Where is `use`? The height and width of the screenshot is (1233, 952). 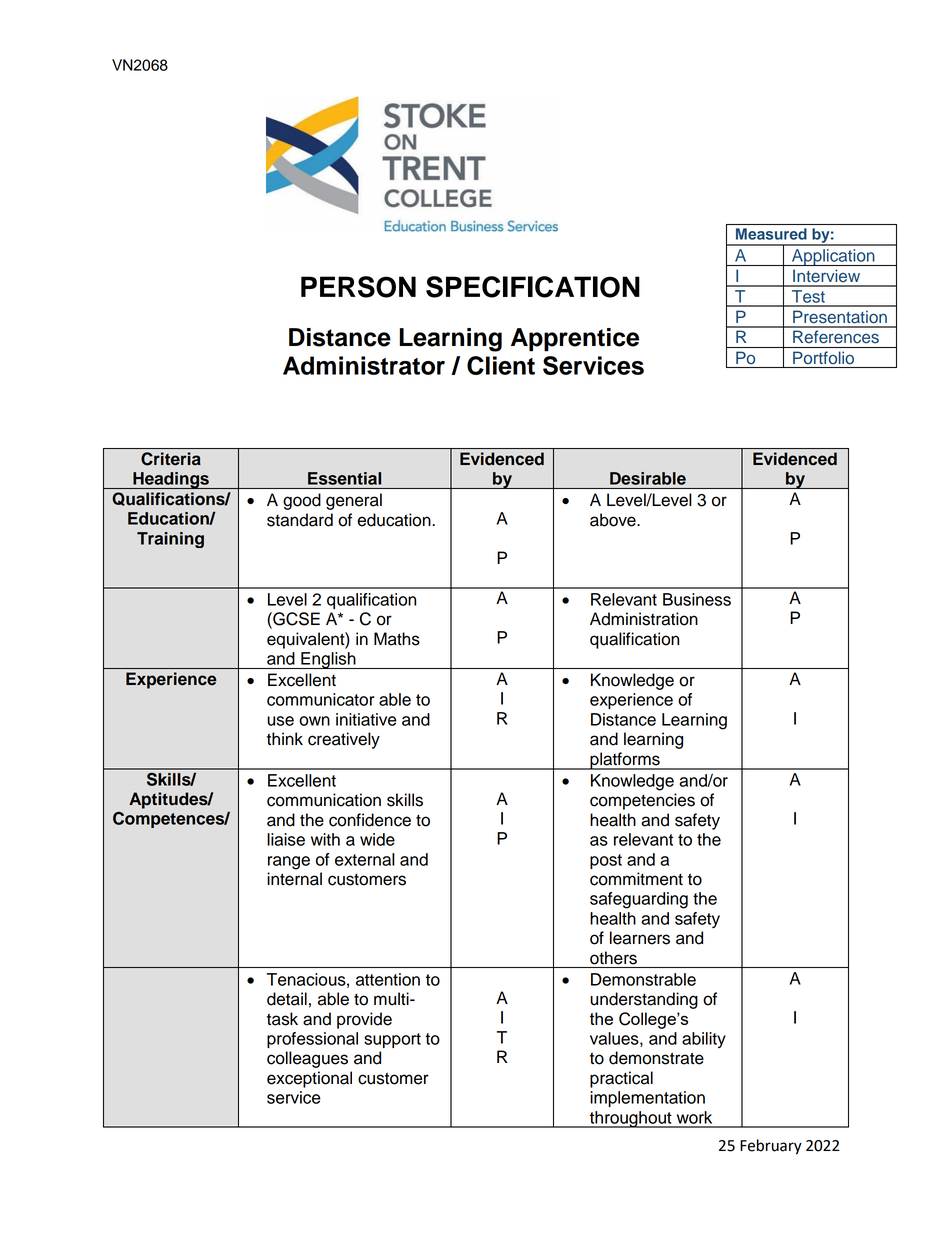
use is located at coordinates (280, 721).
